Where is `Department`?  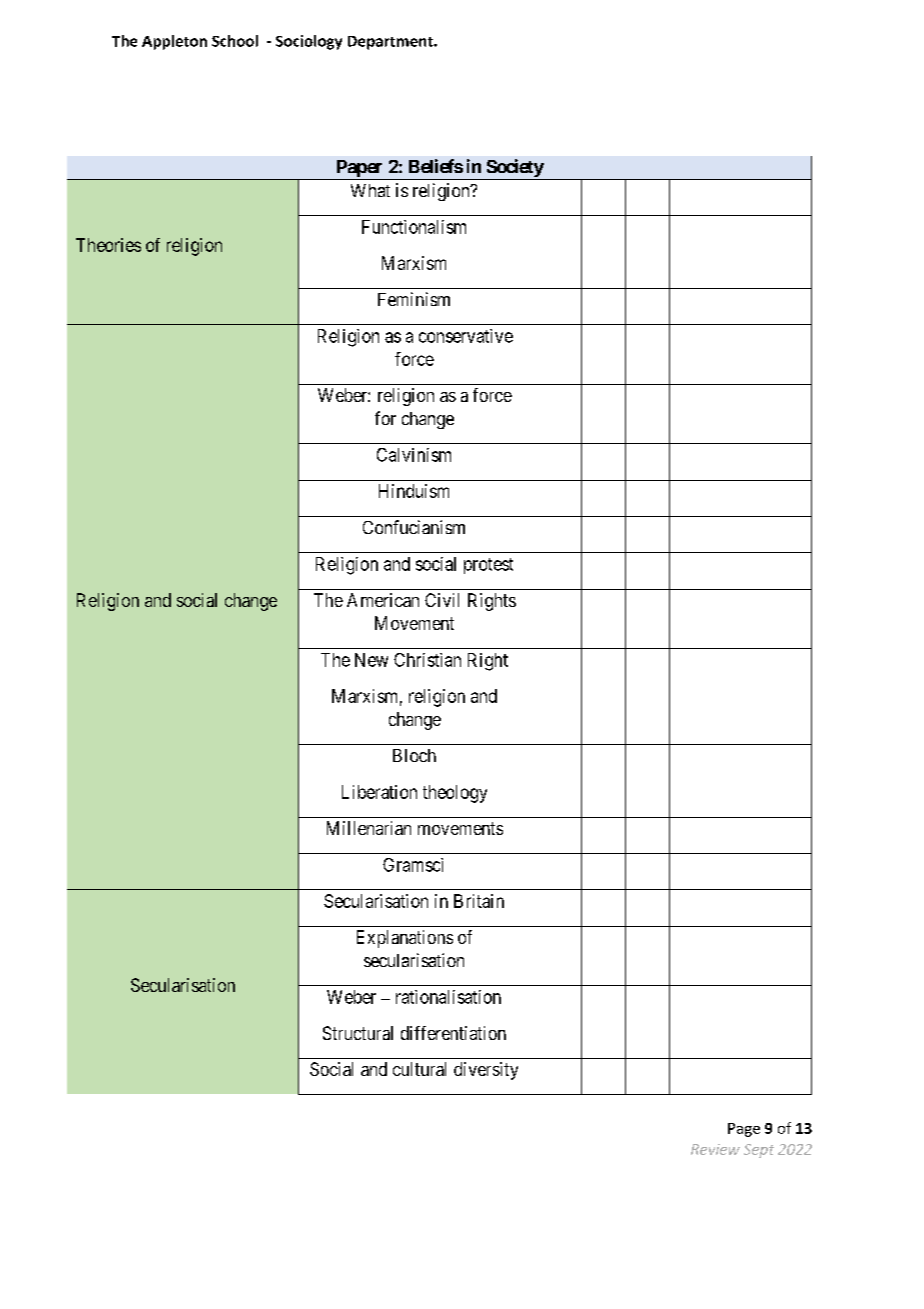 Department is located at coordinates (391, 43).
